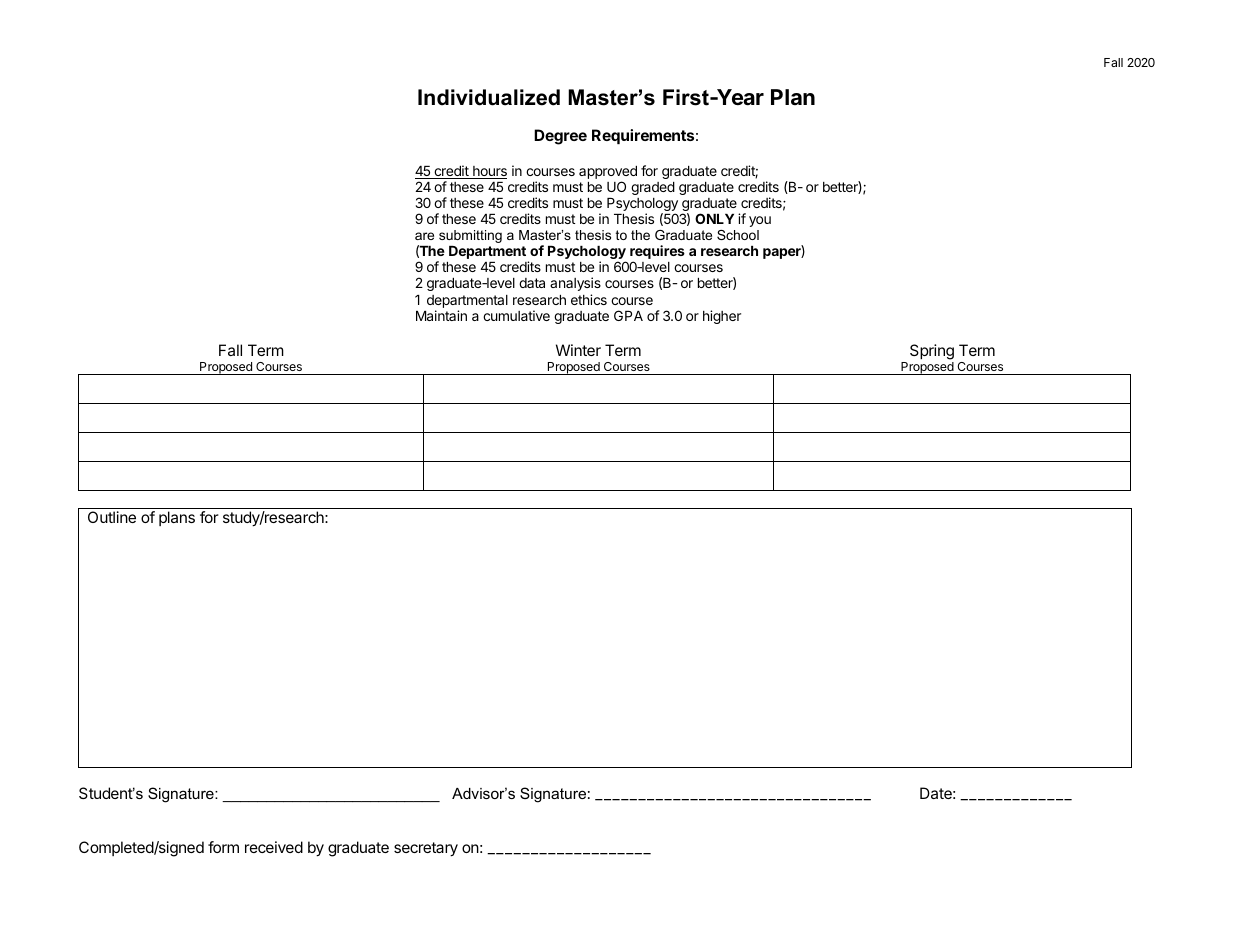  Describe the element at coordinates (760, 221) in the document. I see `you` at that location.
